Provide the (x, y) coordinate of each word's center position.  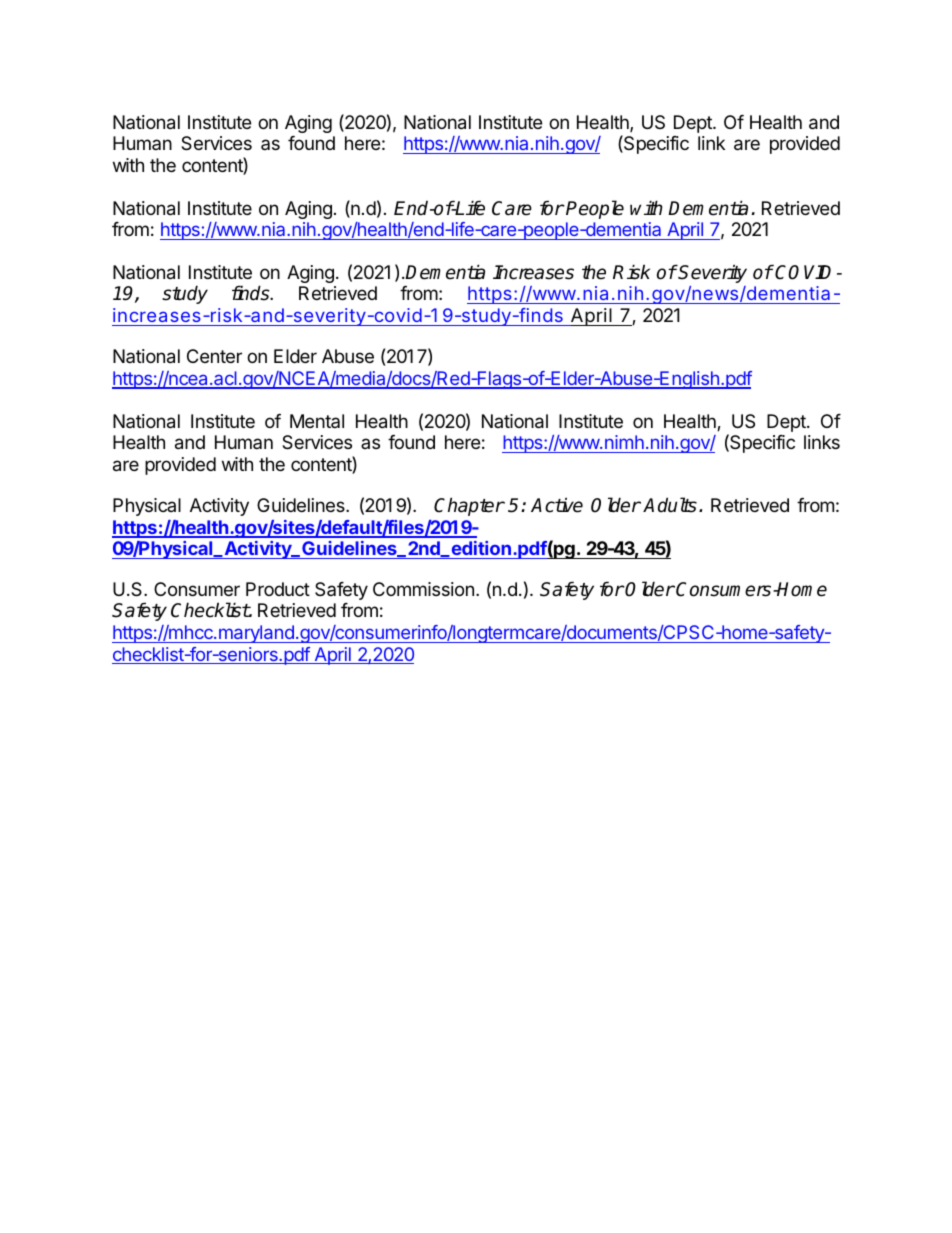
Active (557, 505)
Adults (670, 505)
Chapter (469, 506)
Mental (317, 421)
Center (214, 356)
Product (278, 589)
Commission (423, 589)
